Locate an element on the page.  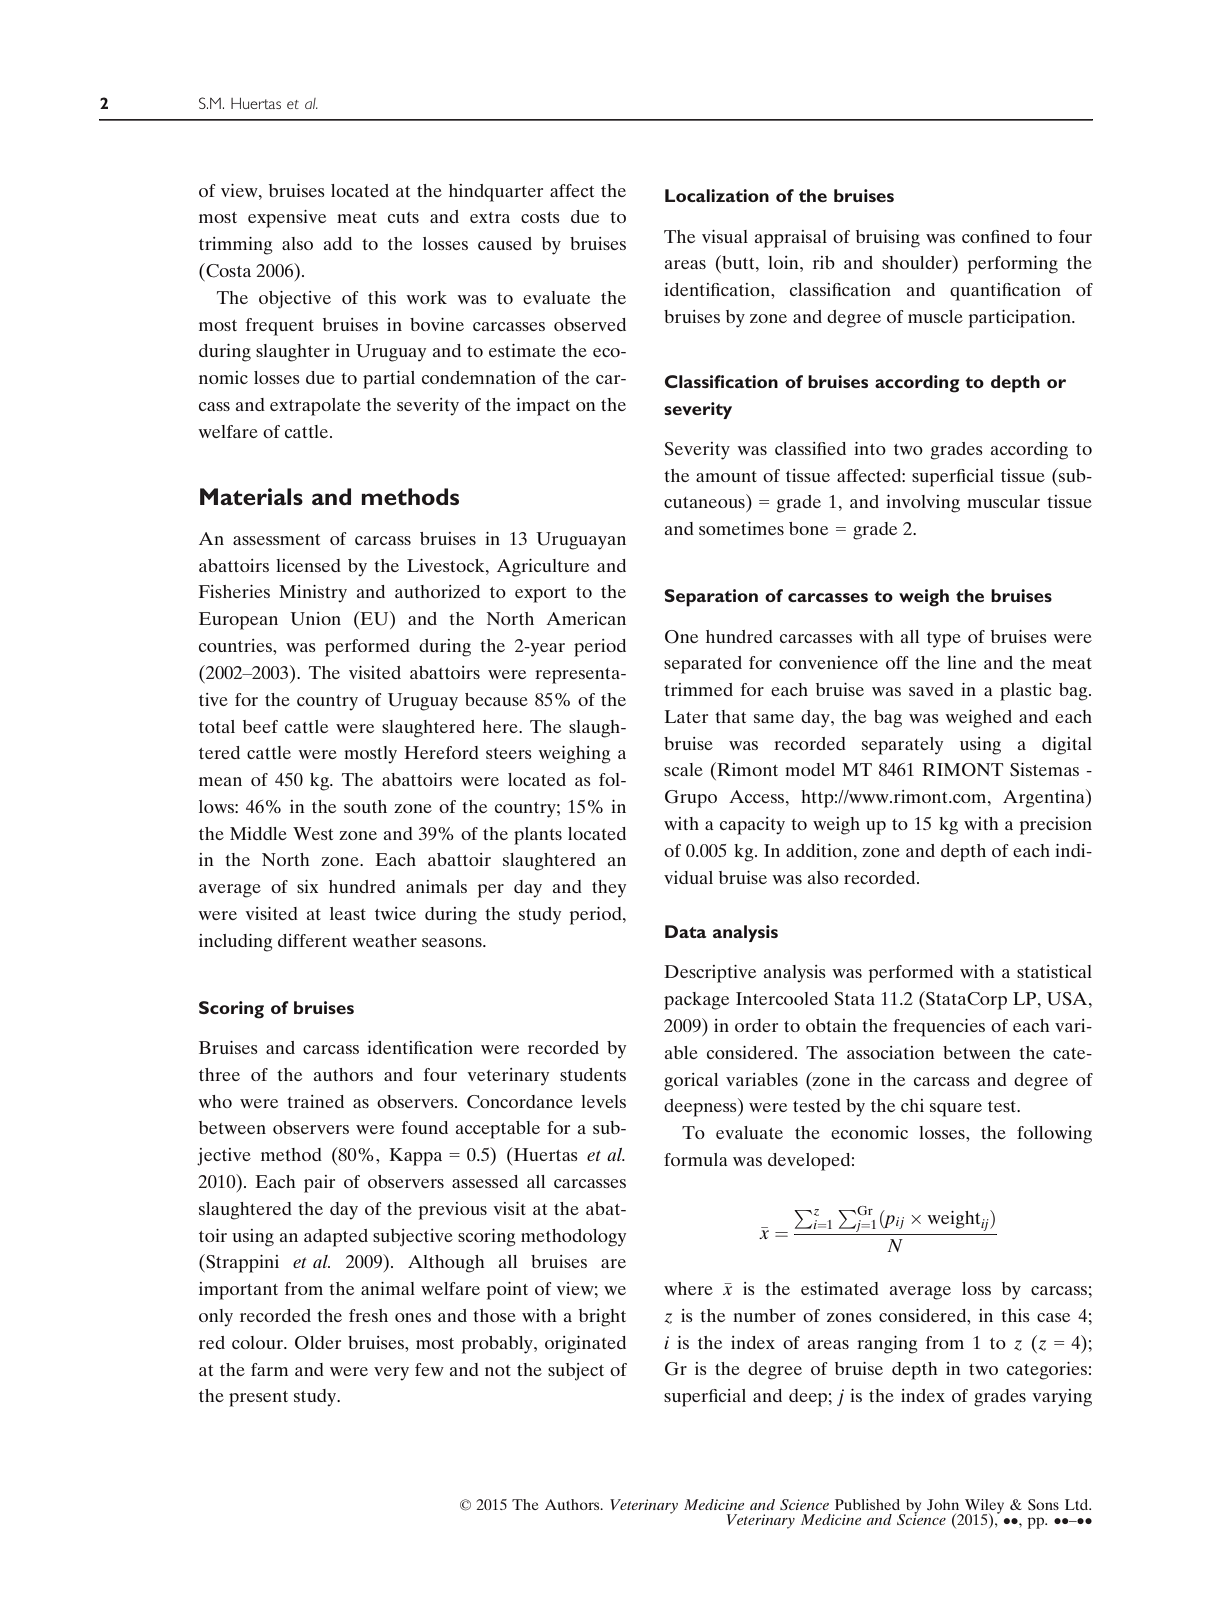
expensive is located at coordinates (287, 219).
